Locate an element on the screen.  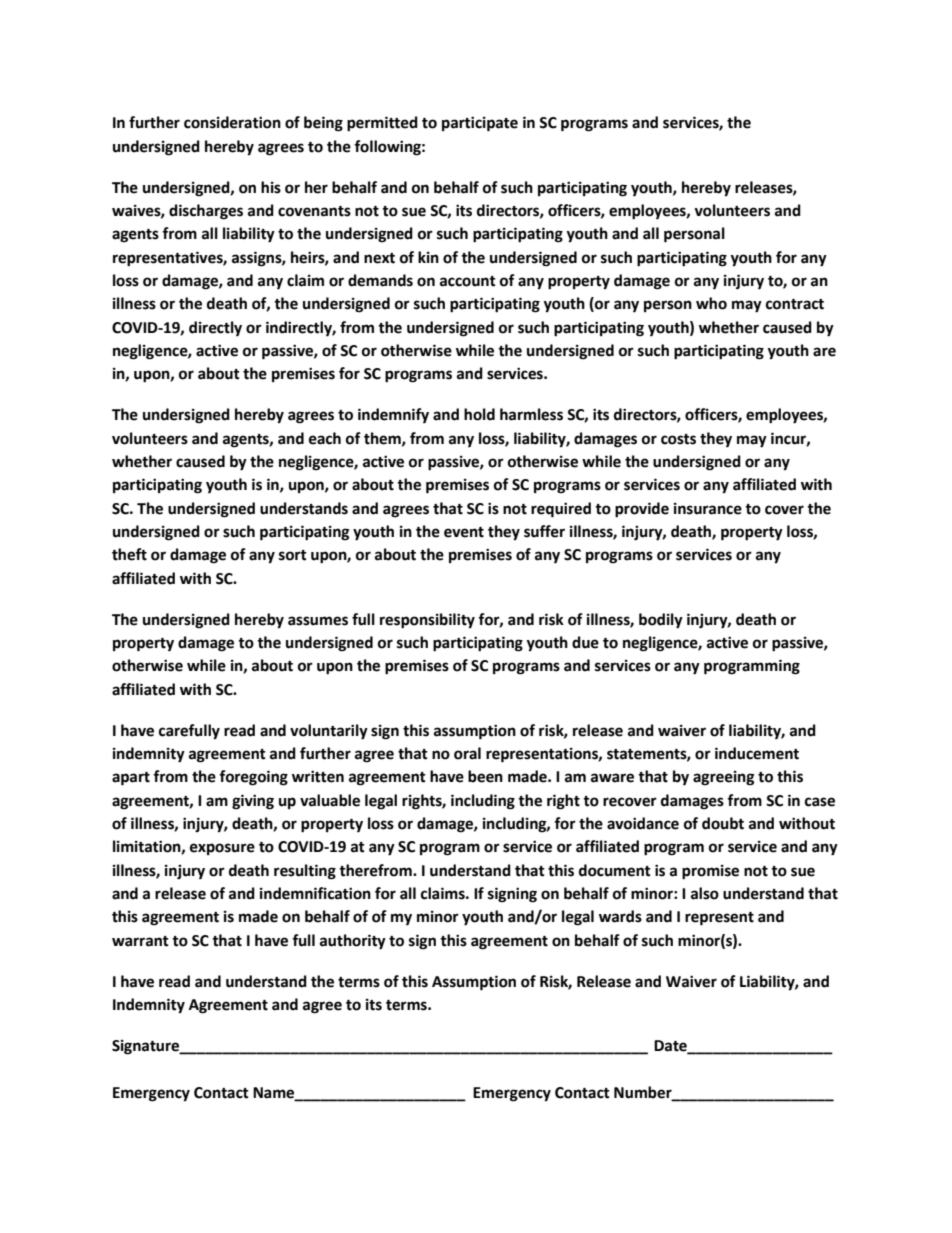
consideration is located at coordinates (232, 122).
